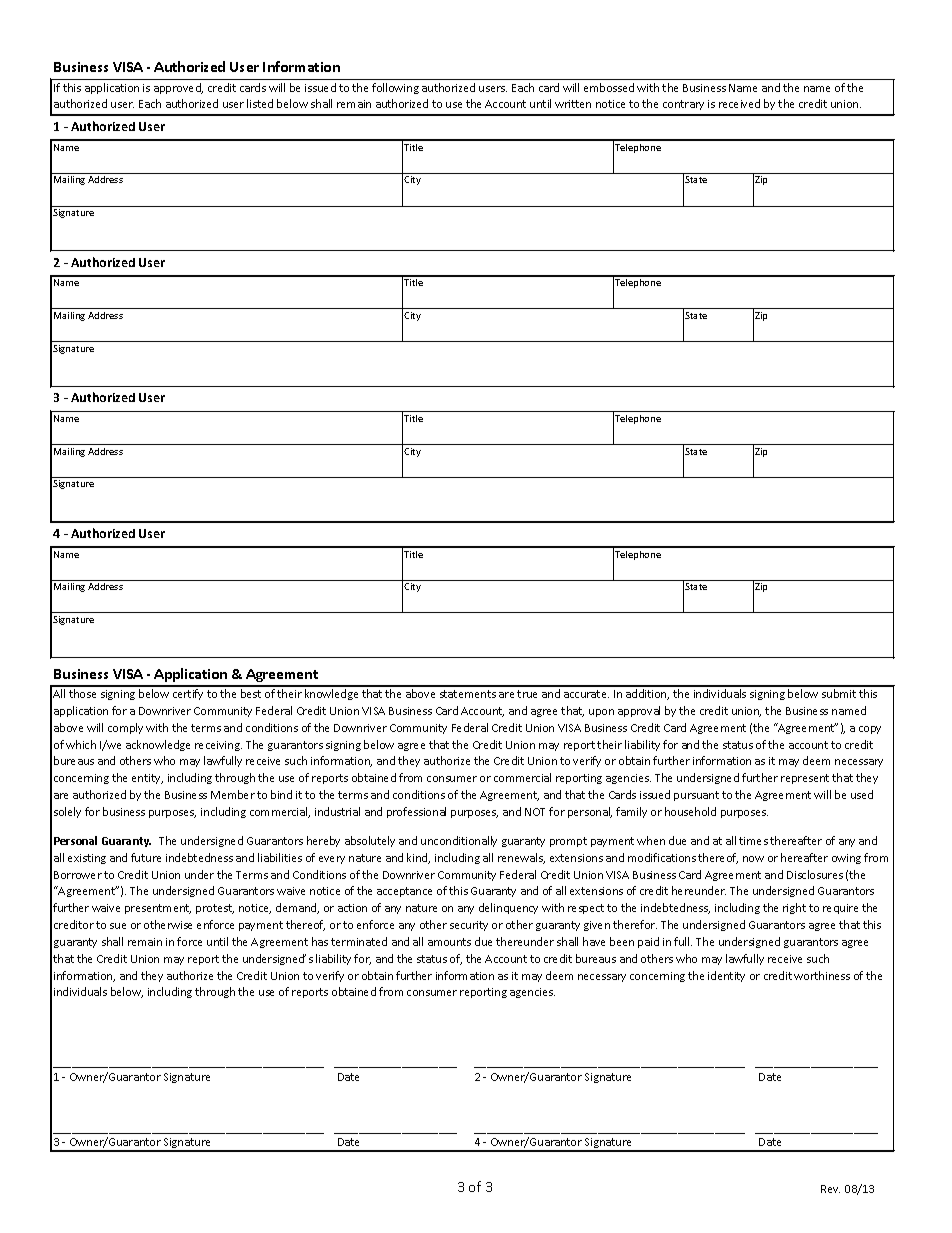 This image has width=952, height=1233. I want to click on approved, so click(178, 88).
